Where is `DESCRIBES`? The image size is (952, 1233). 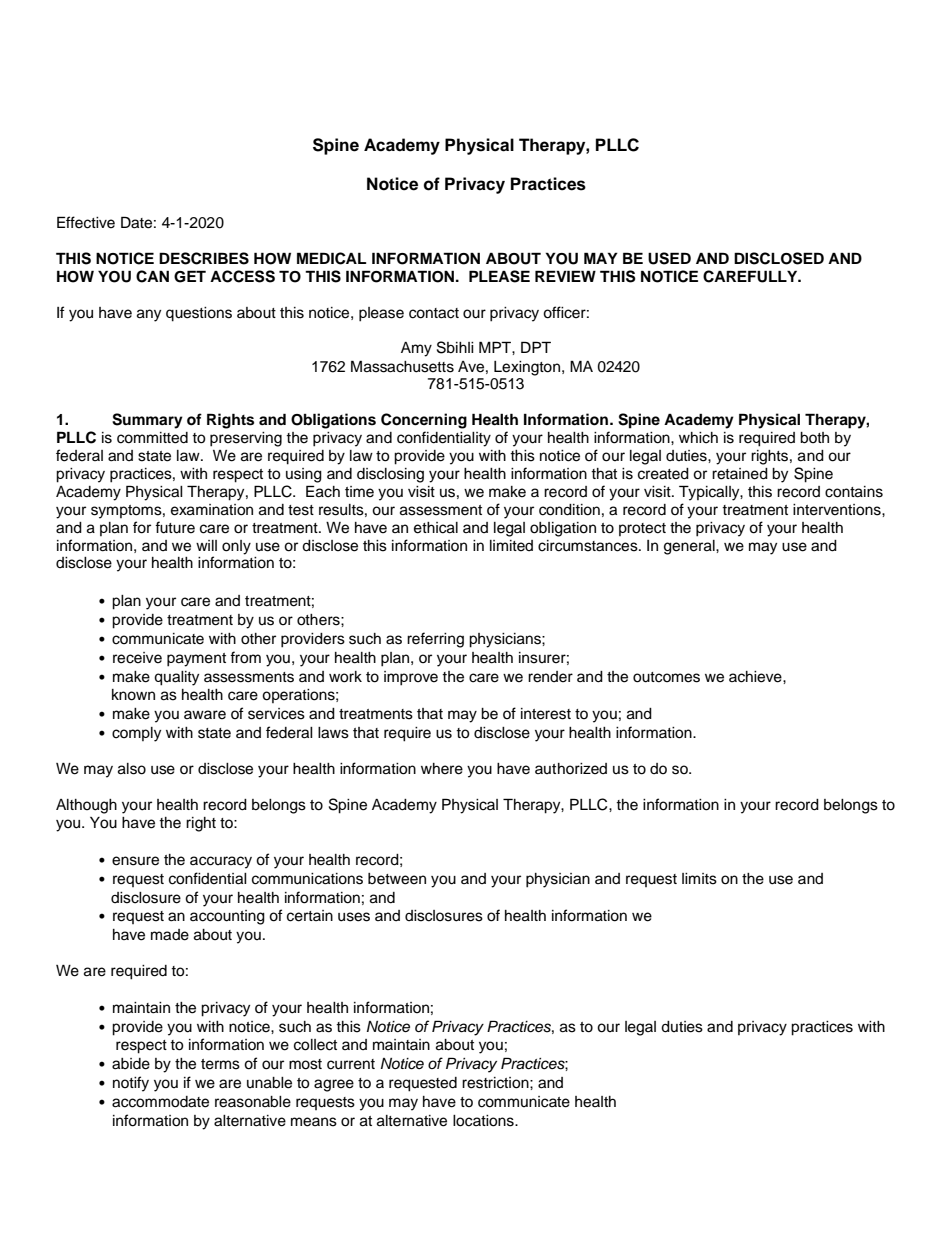 DESCRIBES is located at coordinates (204, 258).
